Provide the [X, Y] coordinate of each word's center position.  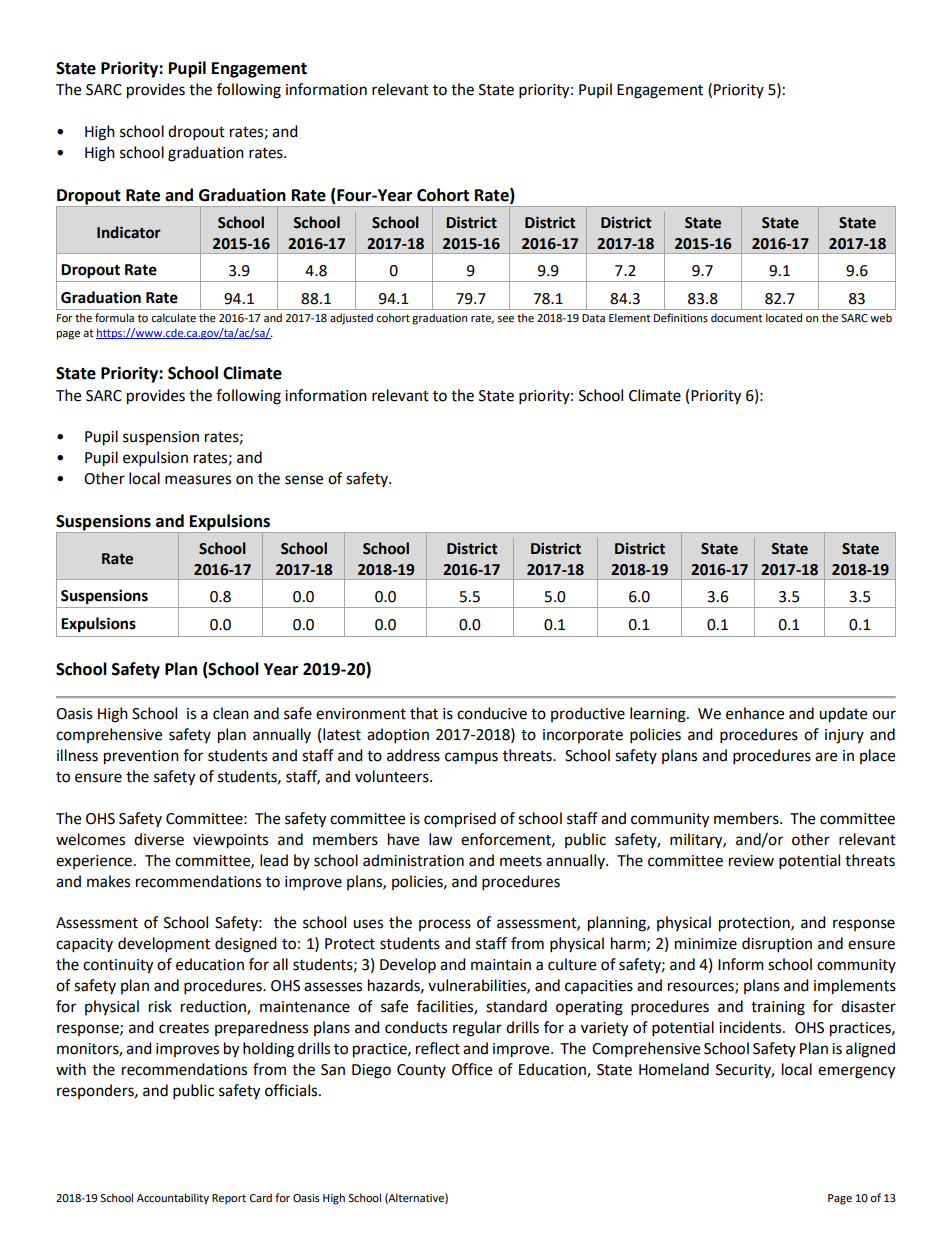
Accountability [173, 1199]
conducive [492, 713]
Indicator [129, 232]
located [784, 318]
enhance [755, 713]
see [505, 319]
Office [472, 1069]
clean [231, 713]
